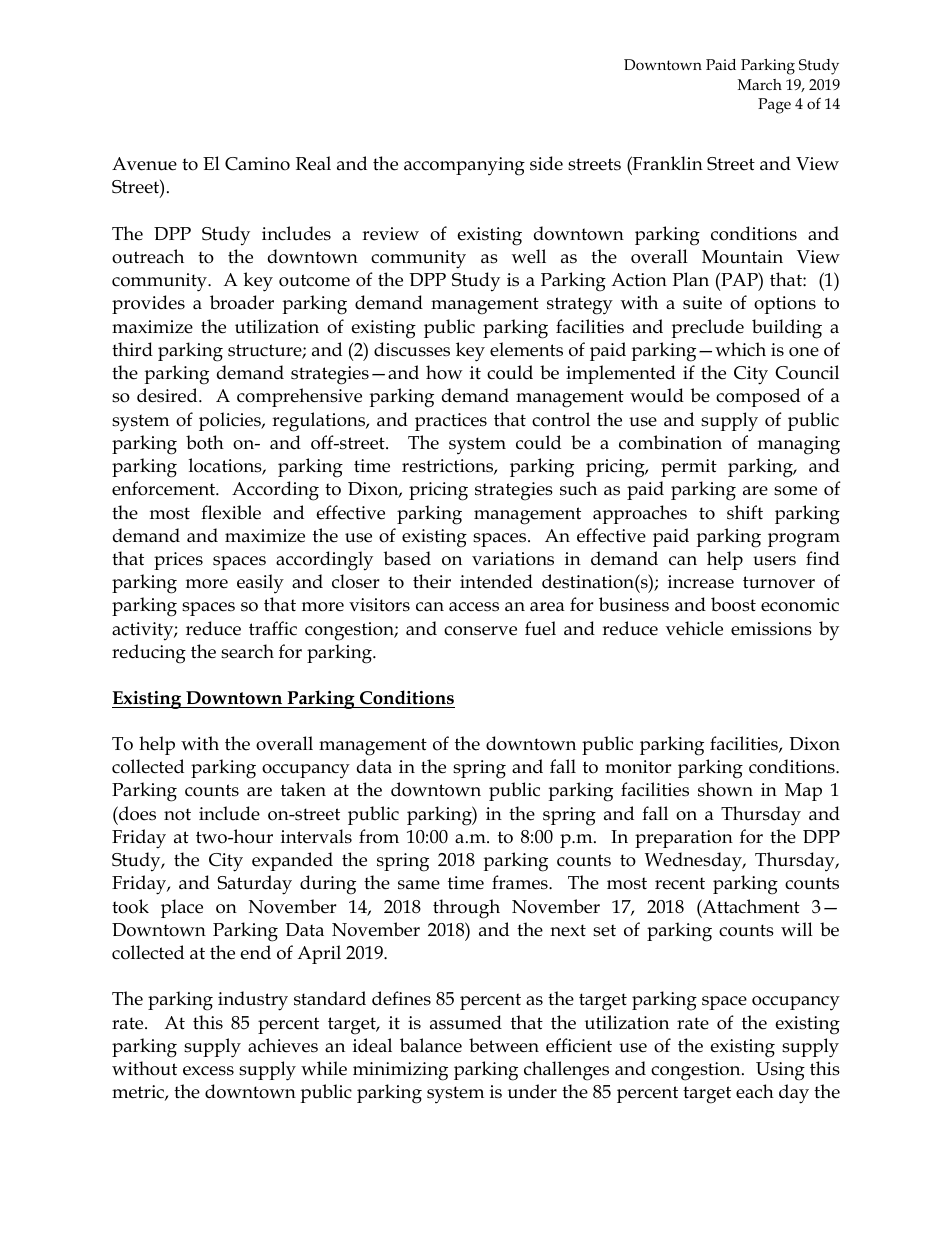 The width and height of the screenshot is (952, 1233). I want to click on Page, so click(774, 106).
